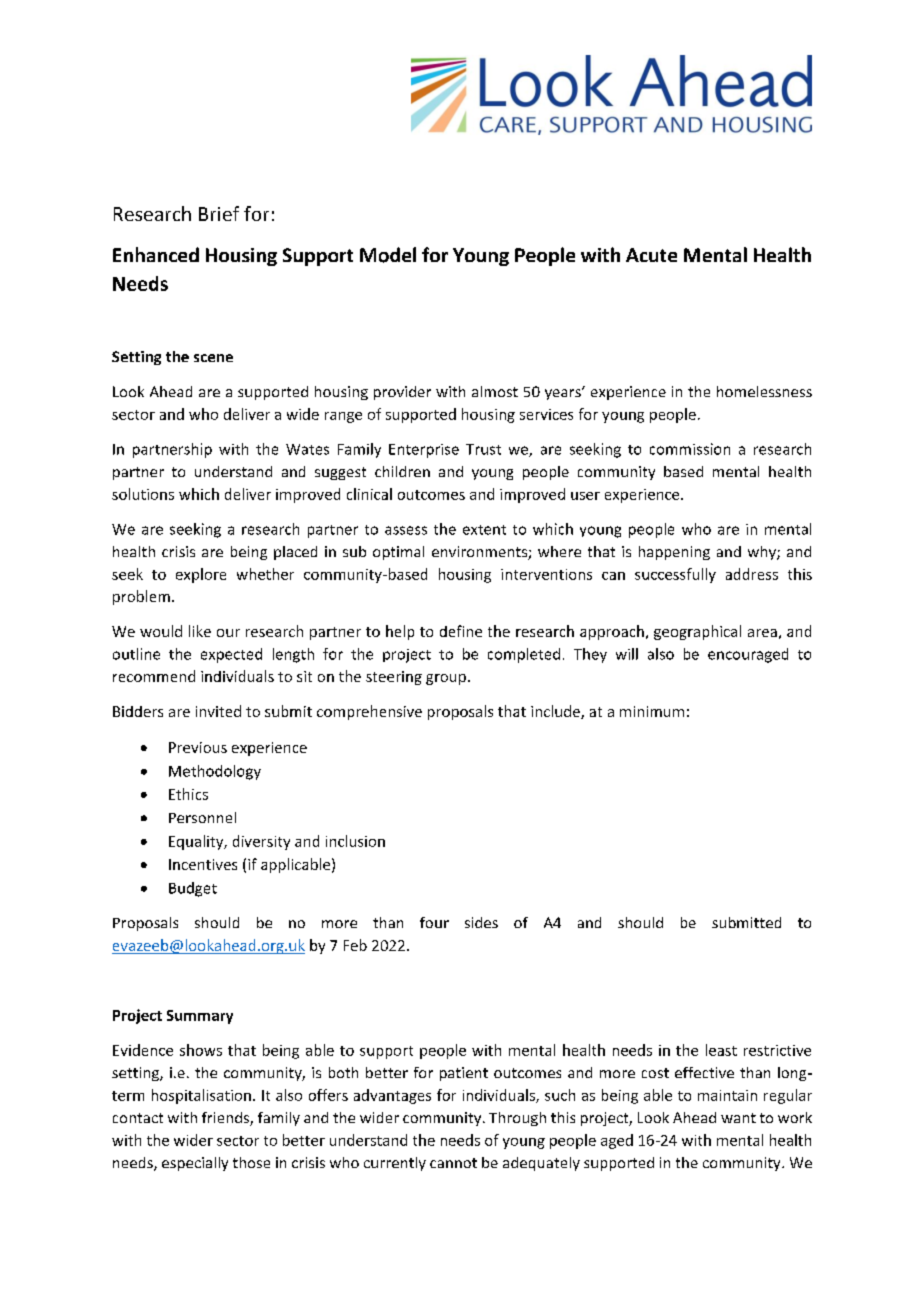 The height and width of the page is (1308, 924). I want to click on commission, so click(690, 449).
